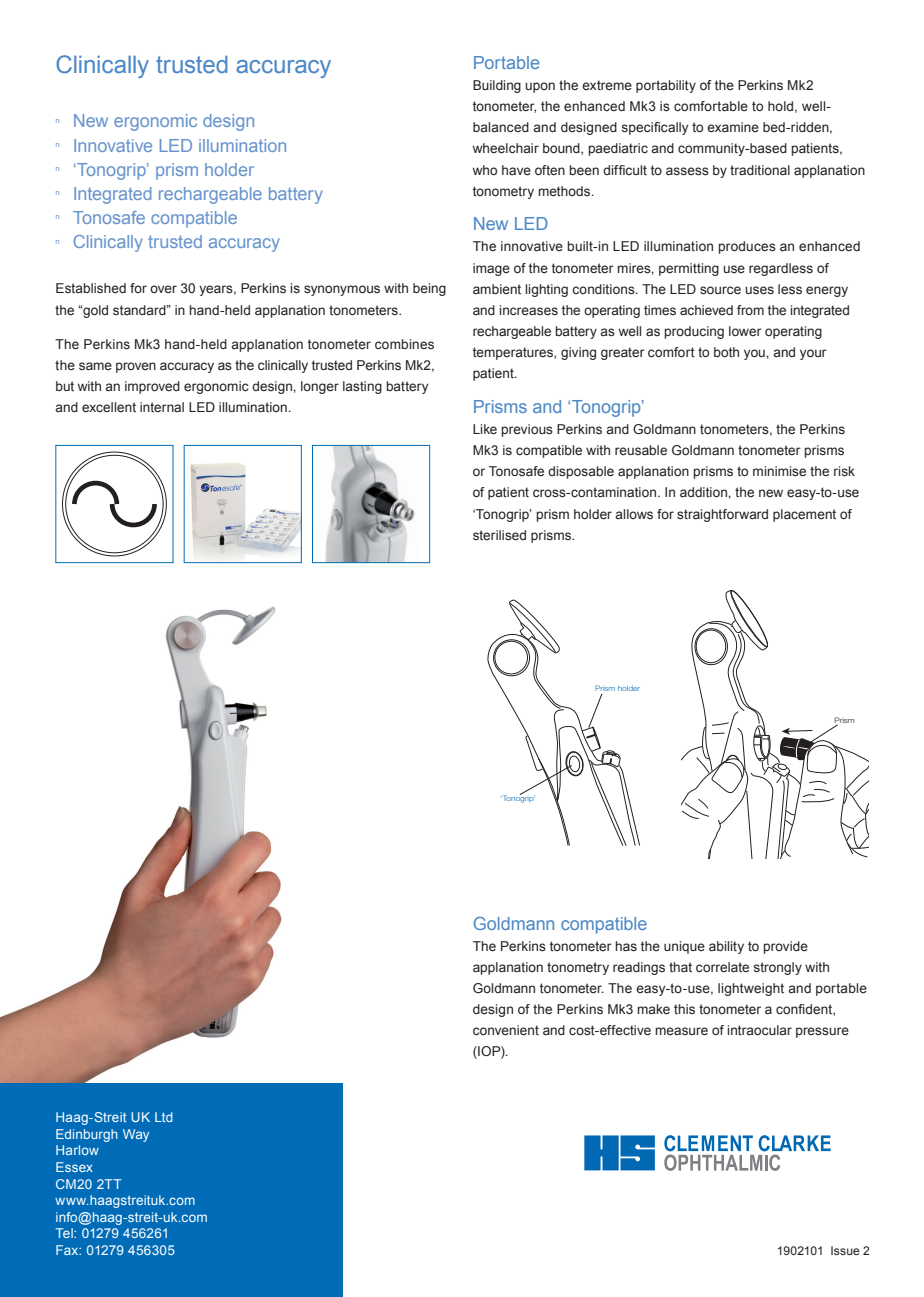 The width and height of the screenshot is (924, 1297). What do you see at coordinates (845, 1250) in the screenshot?
I see `Issue` at bounding box center [845, 1250].
